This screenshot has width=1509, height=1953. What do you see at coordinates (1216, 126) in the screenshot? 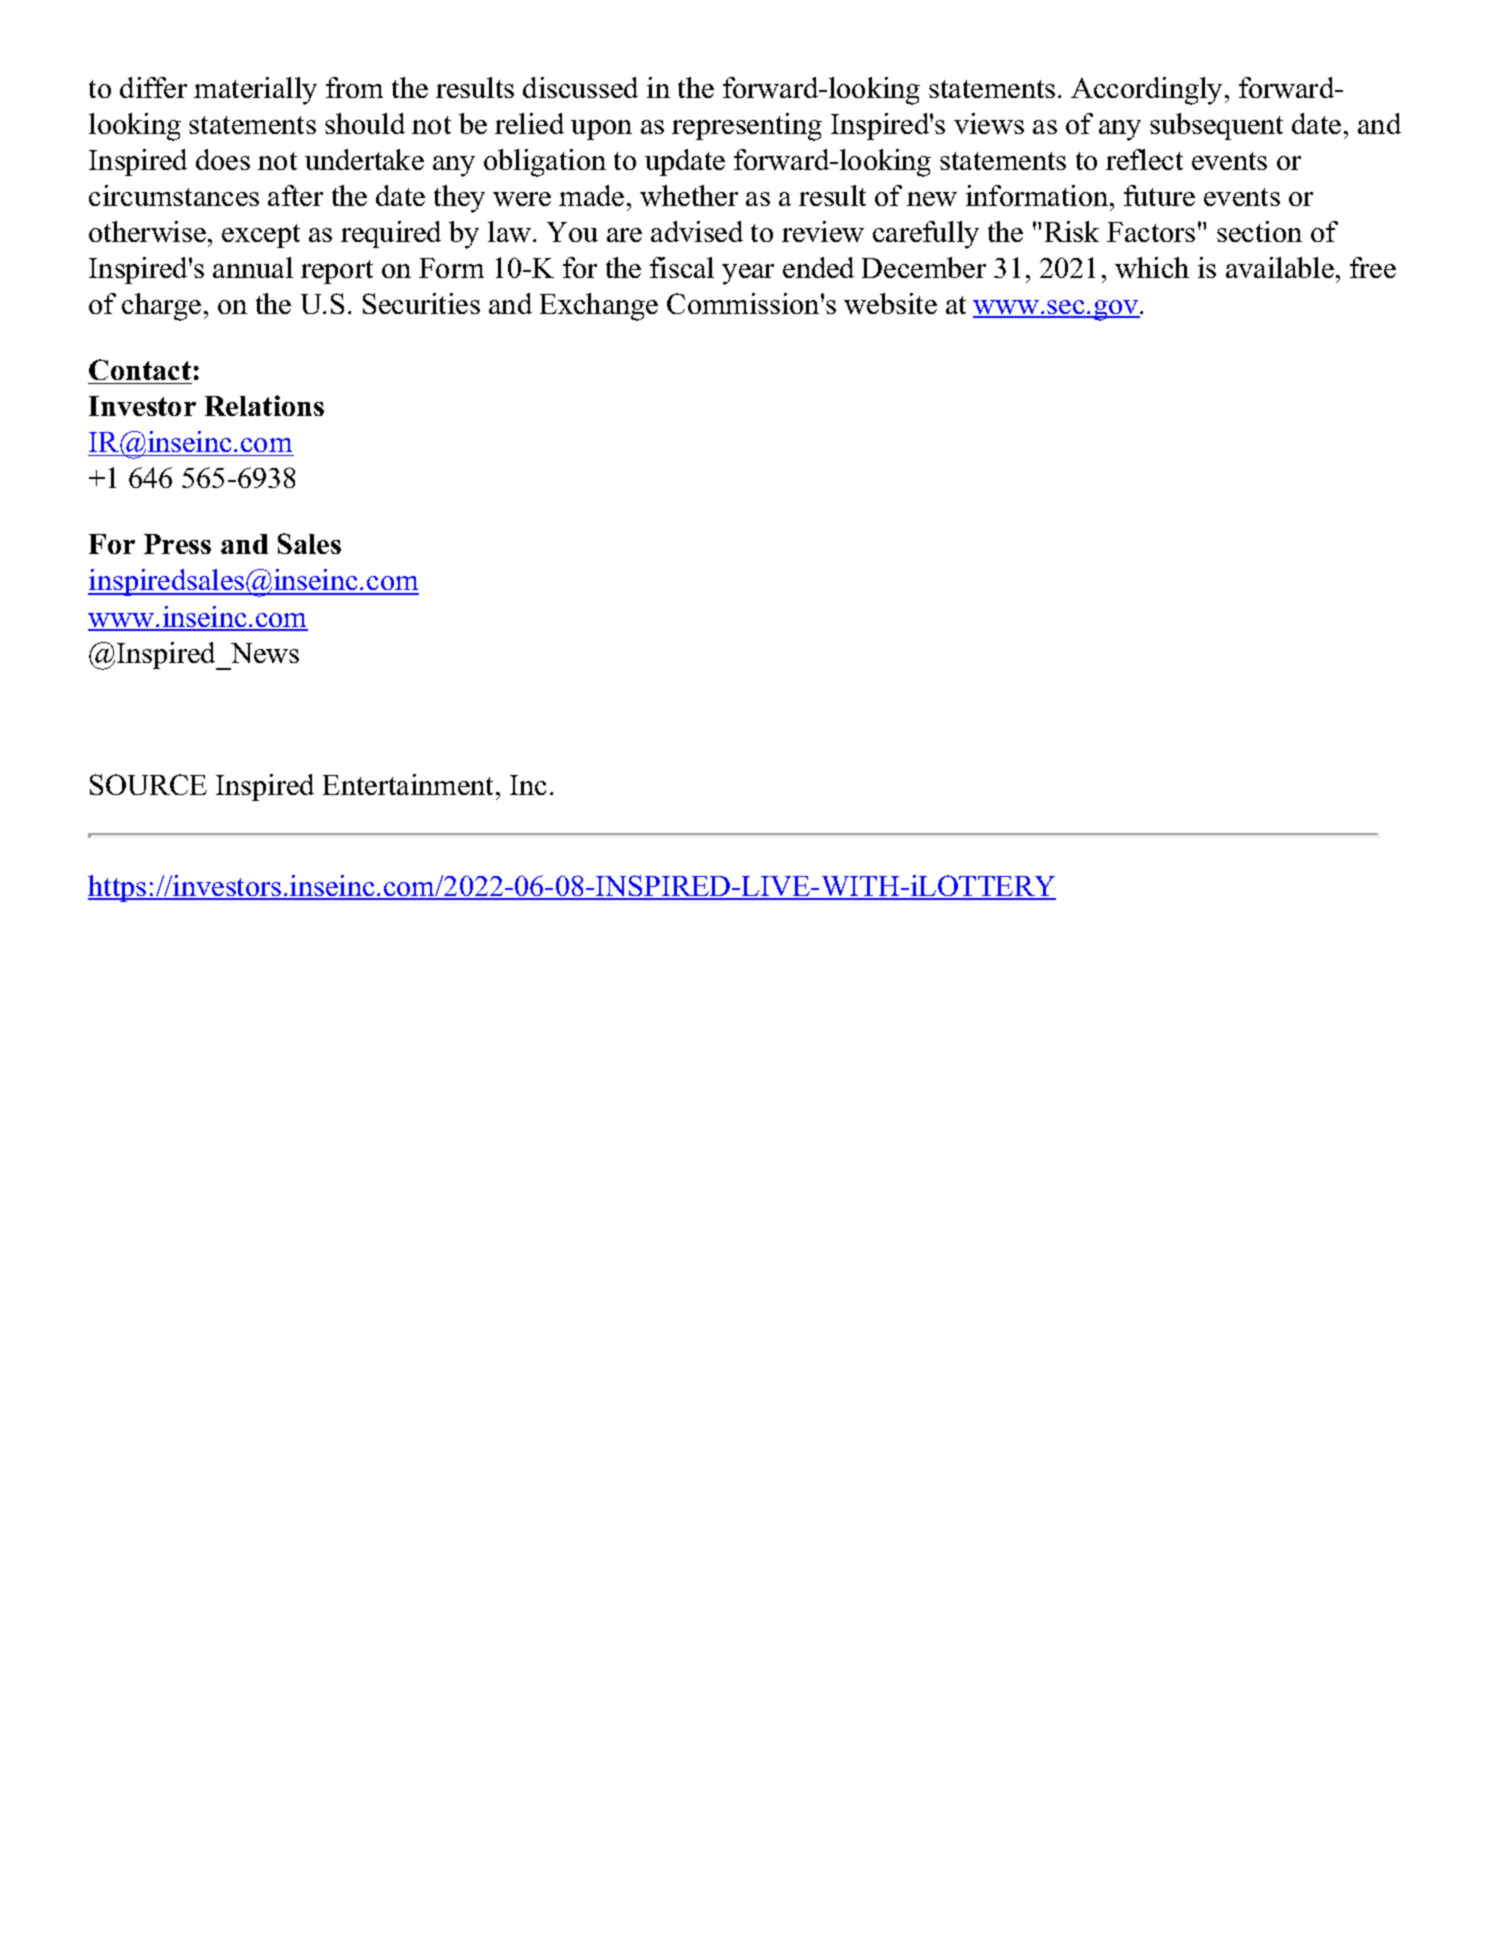
I see `subsequent` at bounding box center [1216, 126].
